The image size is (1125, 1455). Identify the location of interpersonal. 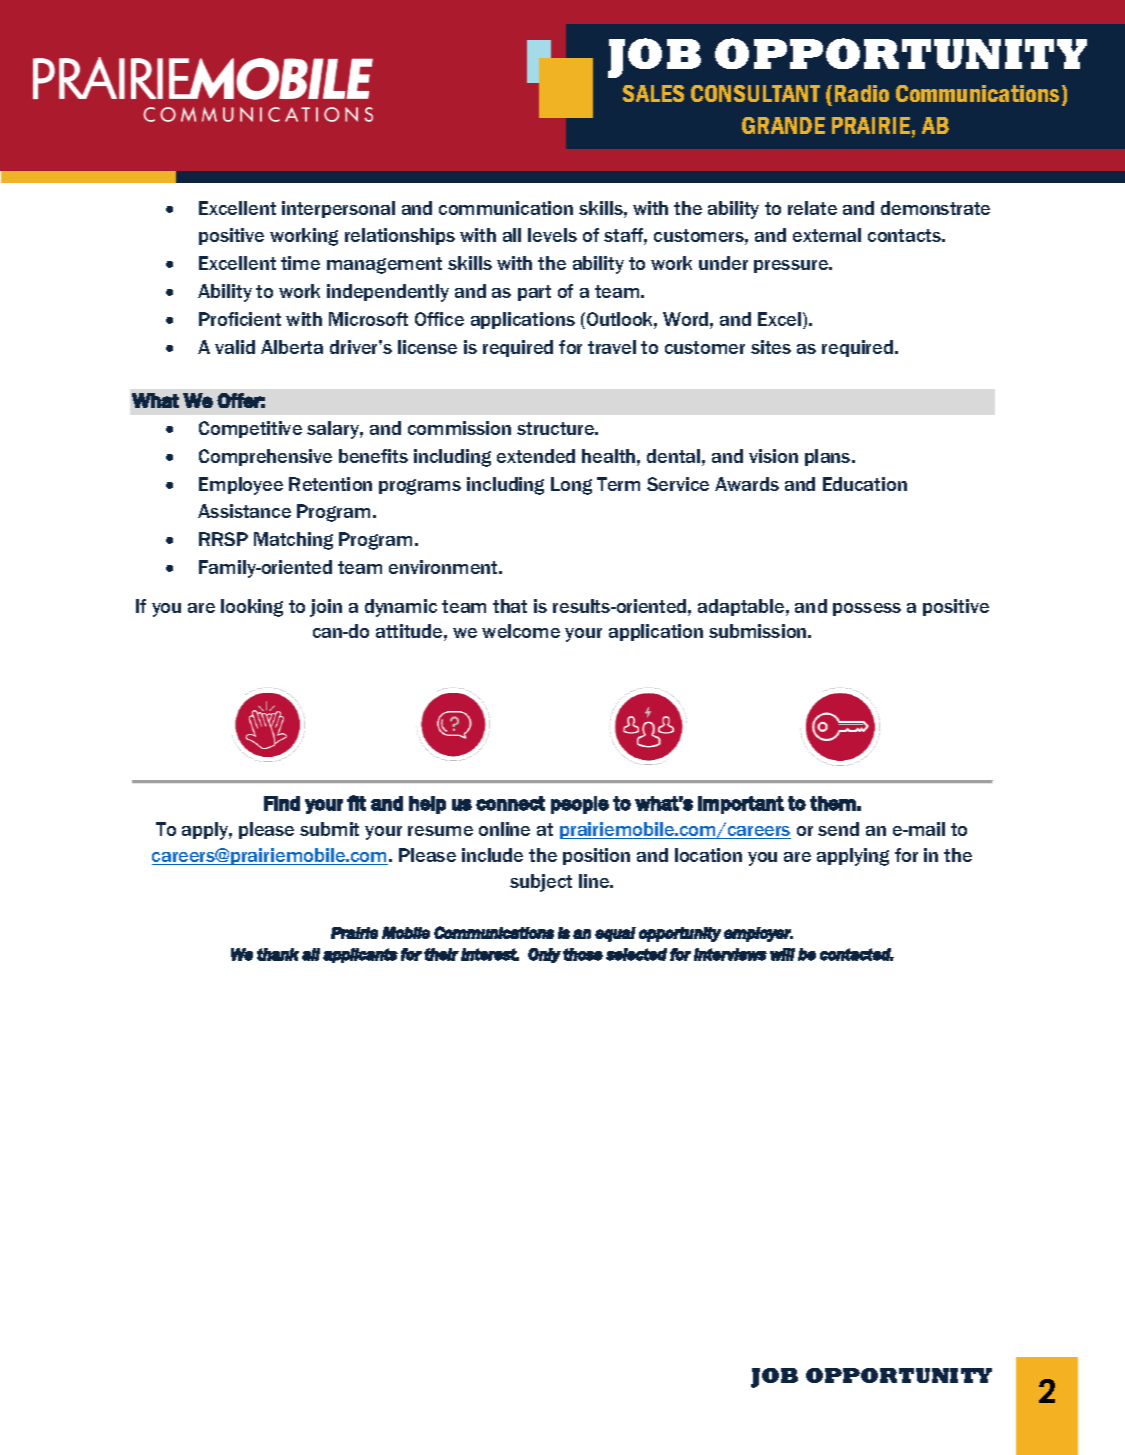
(338, 209).
